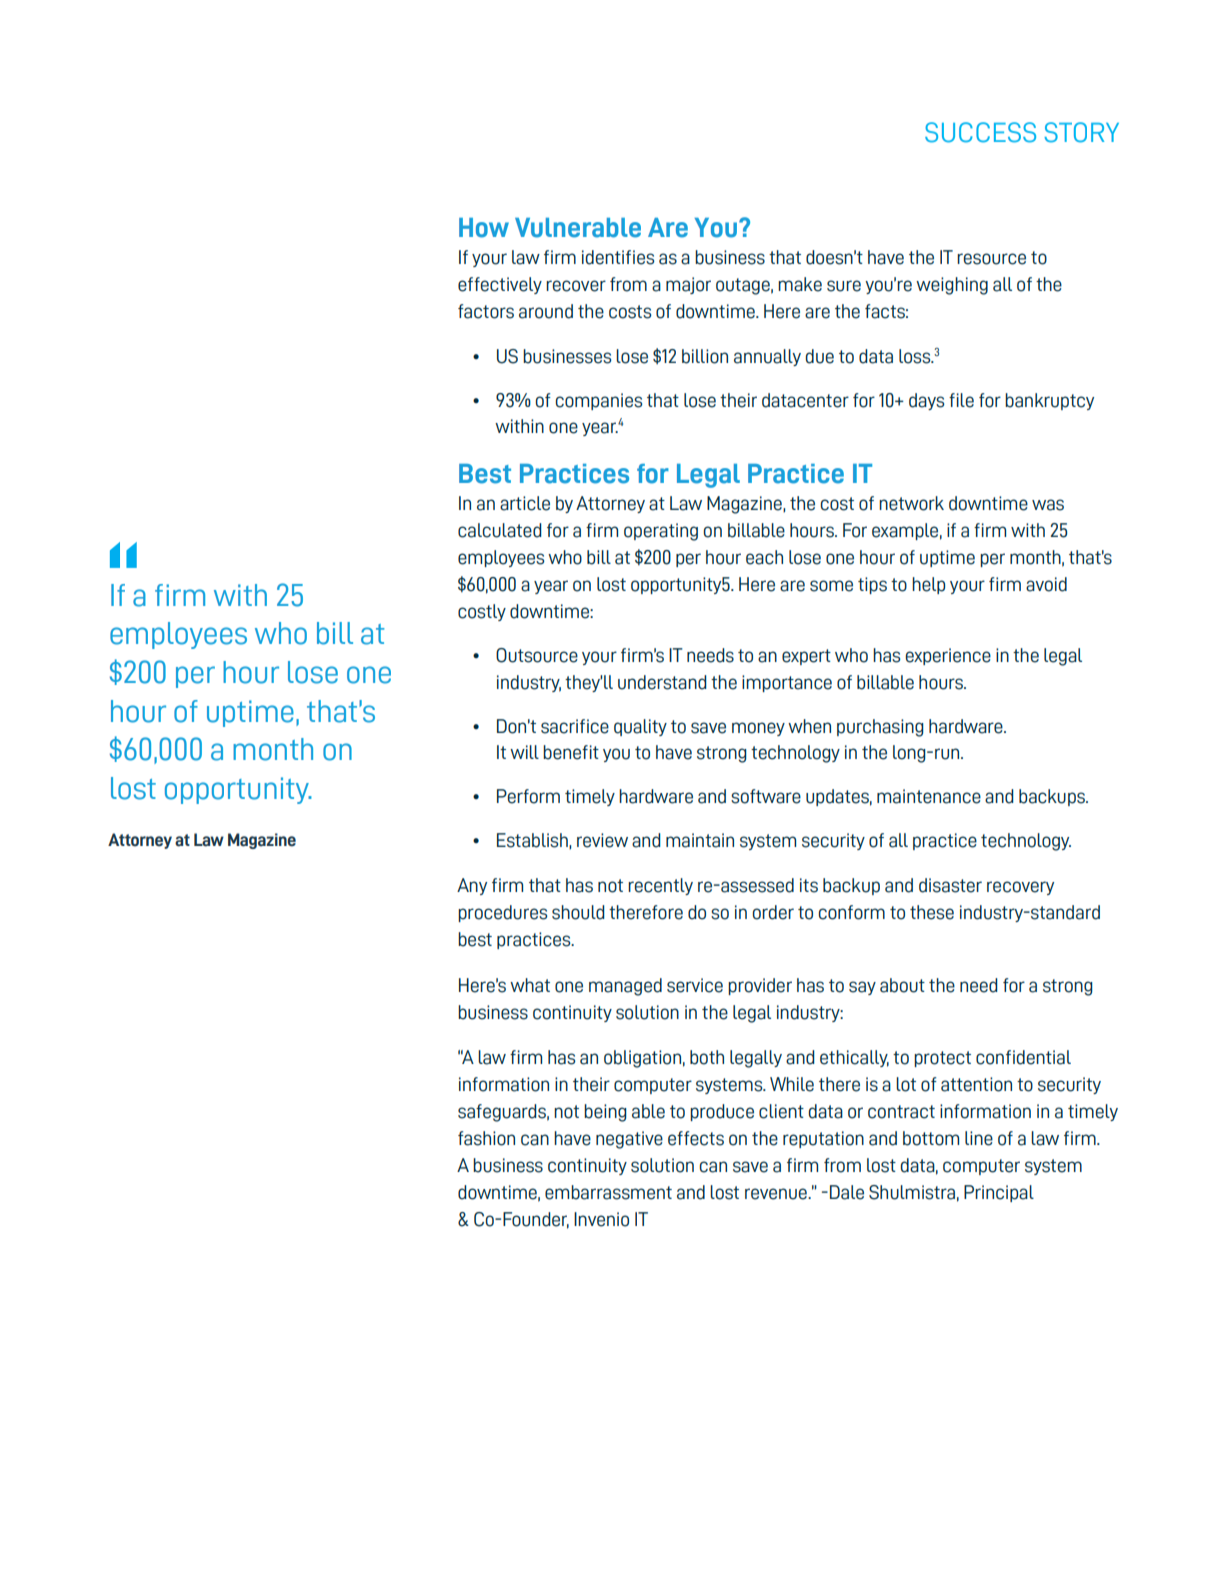 The height and width of the screenshot is (1589, 1228). I want to click on Outsource, so click(537, 655).
